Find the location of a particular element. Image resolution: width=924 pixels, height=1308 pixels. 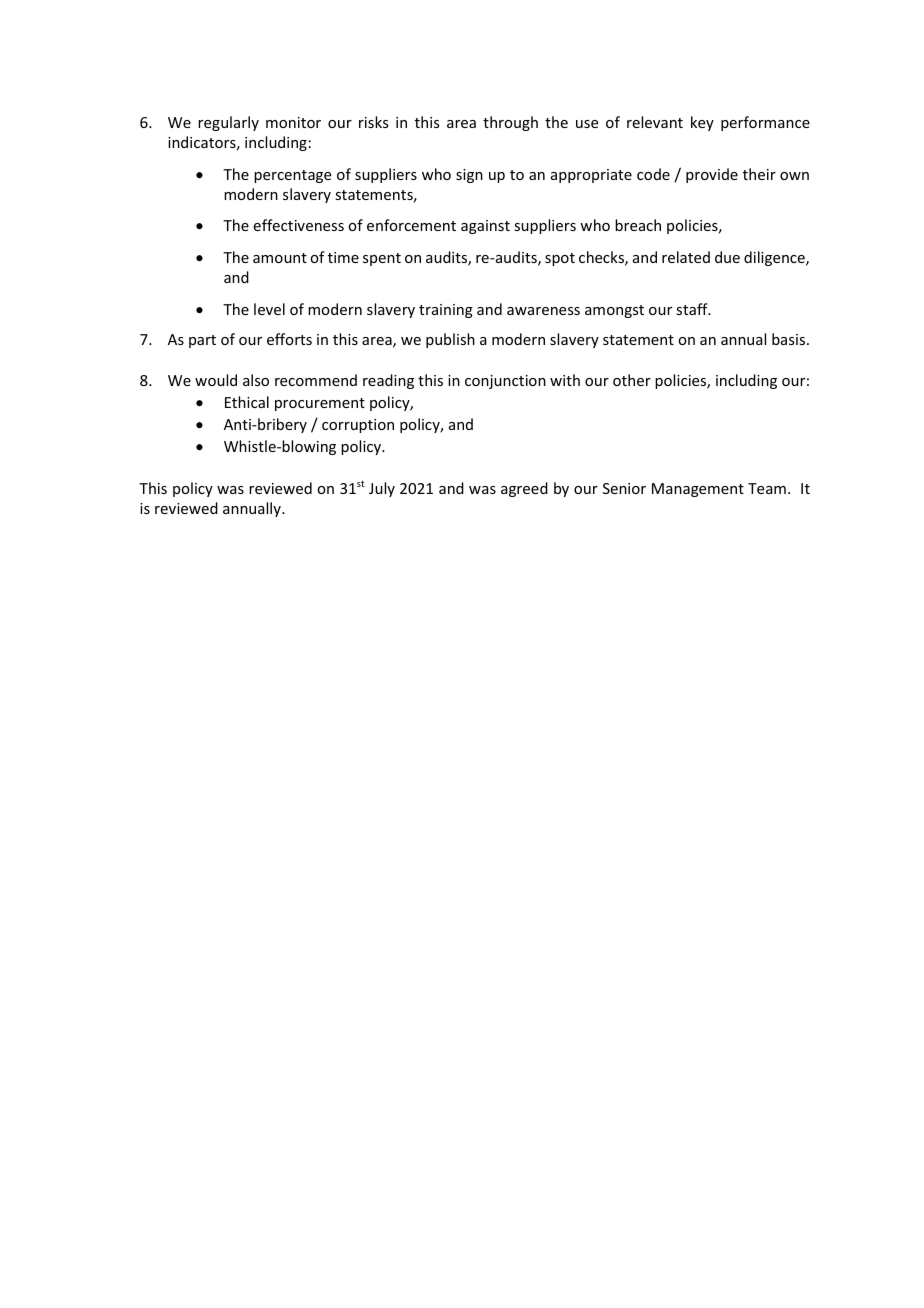

July is located at coordinates (382, 489).
